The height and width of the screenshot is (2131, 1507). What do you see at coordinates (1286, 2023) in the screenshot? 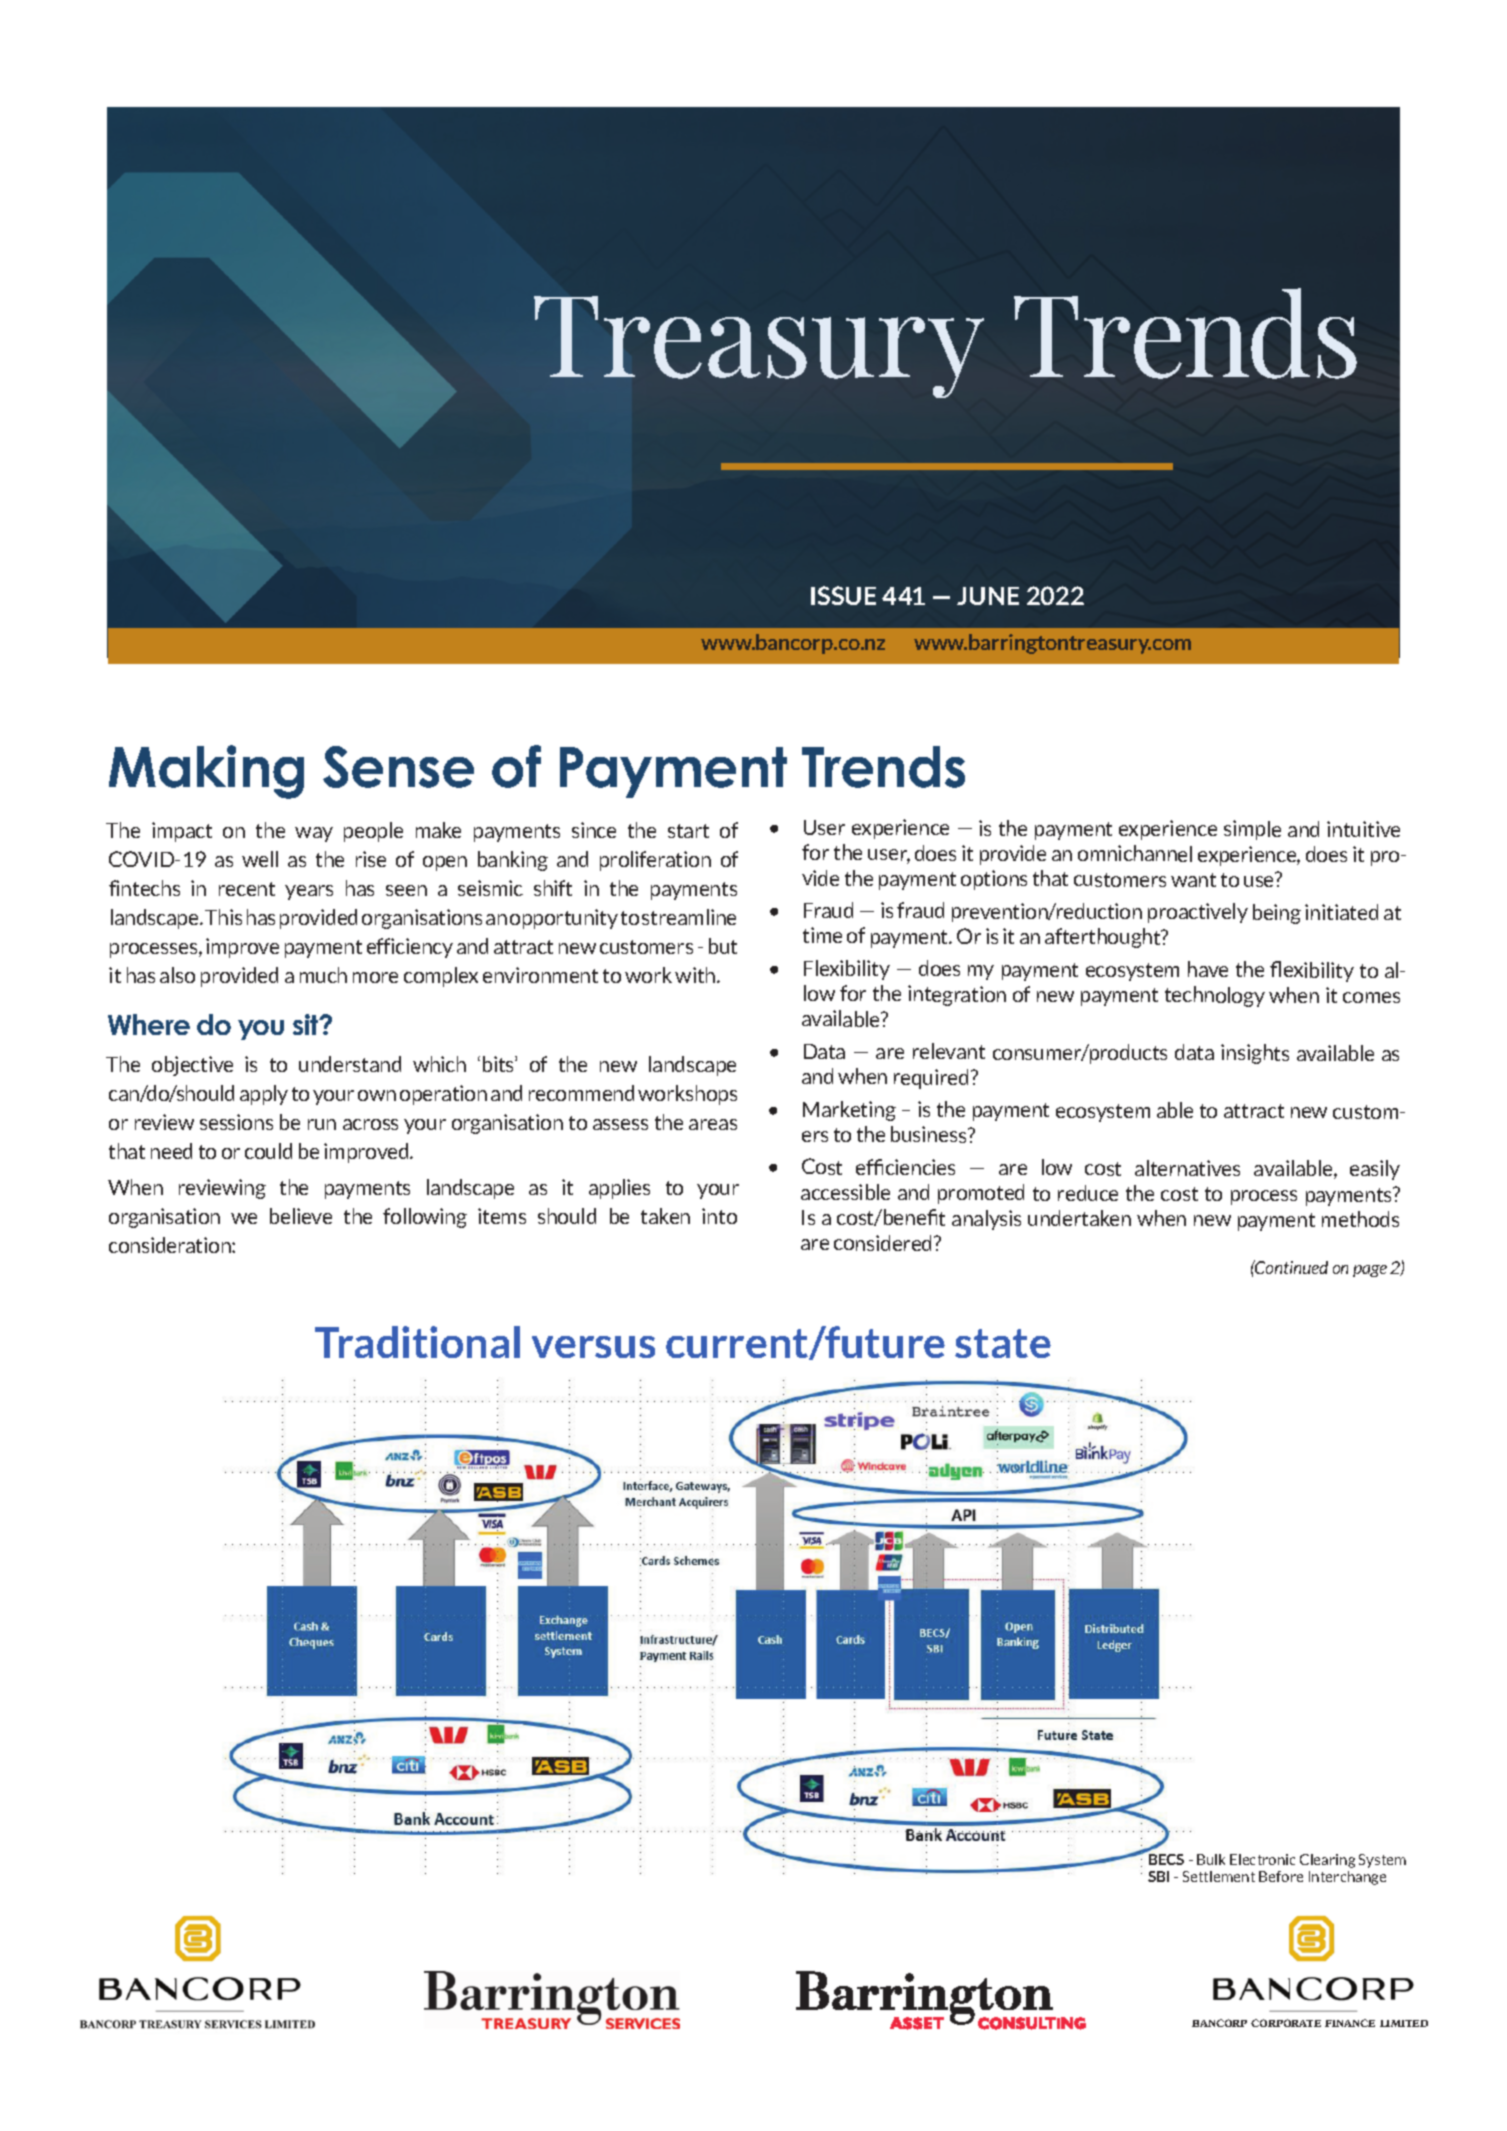
I see `CORPORATE` at bounding box center [1286, 2023].
